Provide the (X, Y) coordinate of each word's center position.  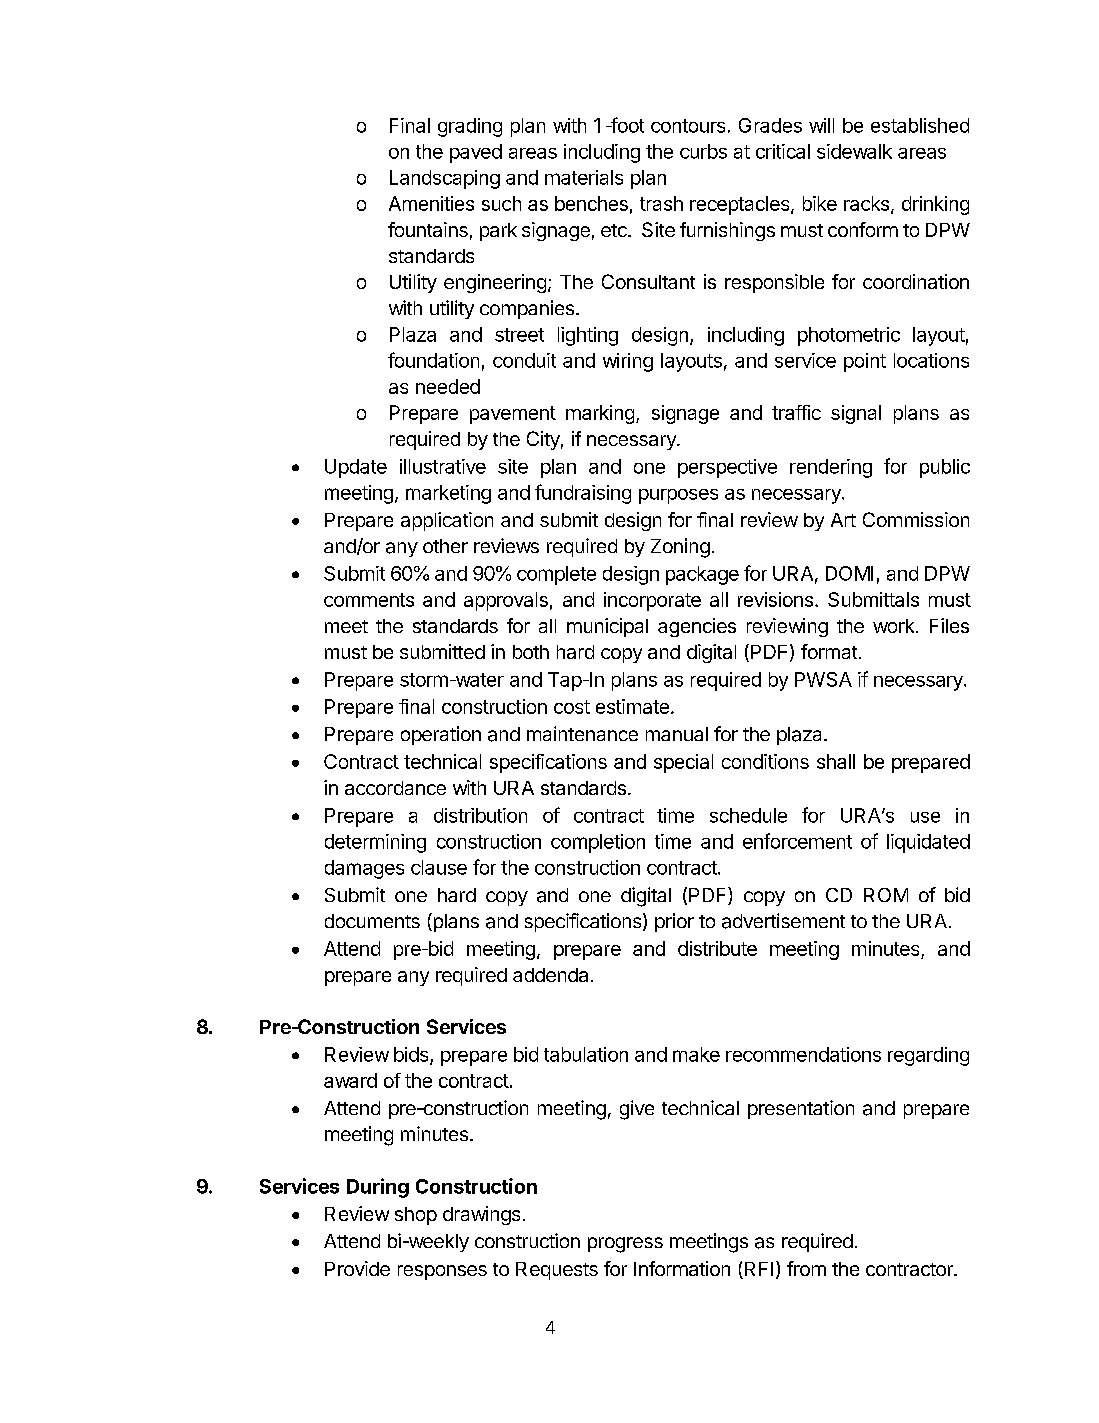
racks (866, 203)
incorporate (652, 601)
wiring (628, 362)
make (696, 1054)
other (445, 546)
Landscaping (445, 179)
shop (416, 1216)
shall (836, 761)
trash (661, 203)
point (865, 362)
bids (412, 1055)
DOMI (849, 573)
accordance (395, 788)
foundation (433, 360)
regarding (928, 1056)
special (683, 763)
